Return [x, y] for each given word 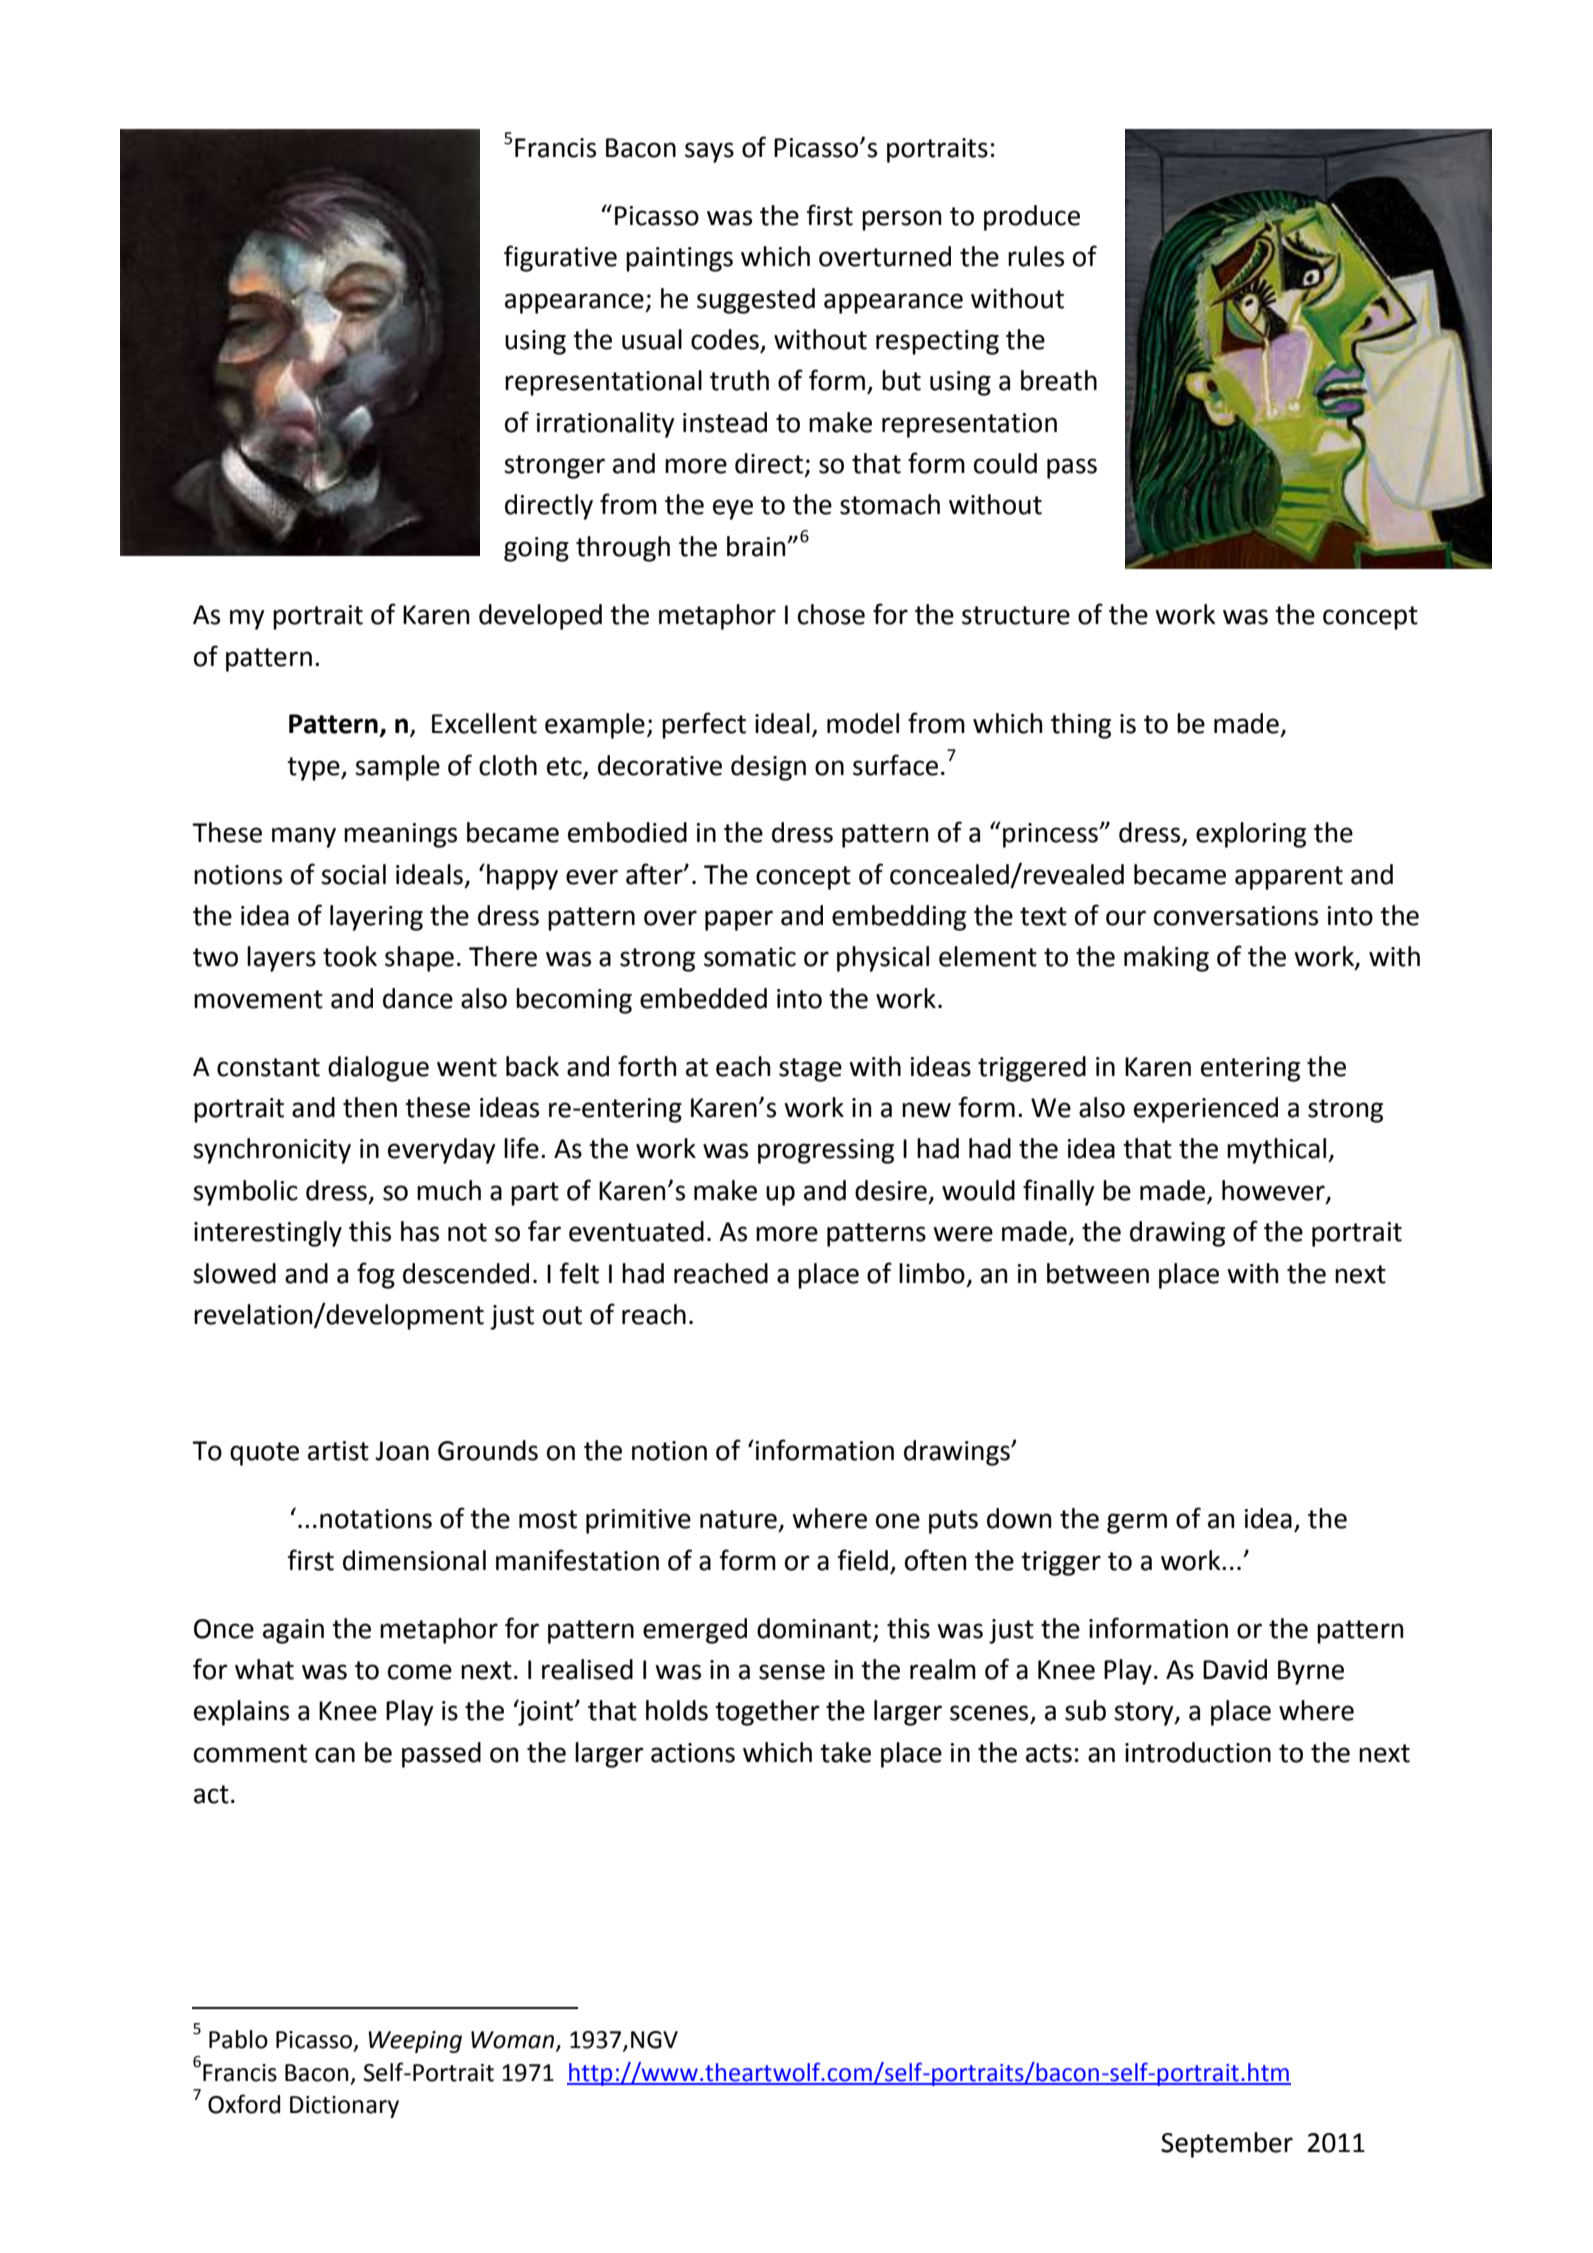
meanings [400, 835]
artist [338, 1451]
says [709, 152]
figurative [560, 258]
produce [1032, 218]
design [768, 768]
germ [1137, 1523]
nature [738, 1519]
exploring [1251, 835]
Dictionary [344, 2107]
